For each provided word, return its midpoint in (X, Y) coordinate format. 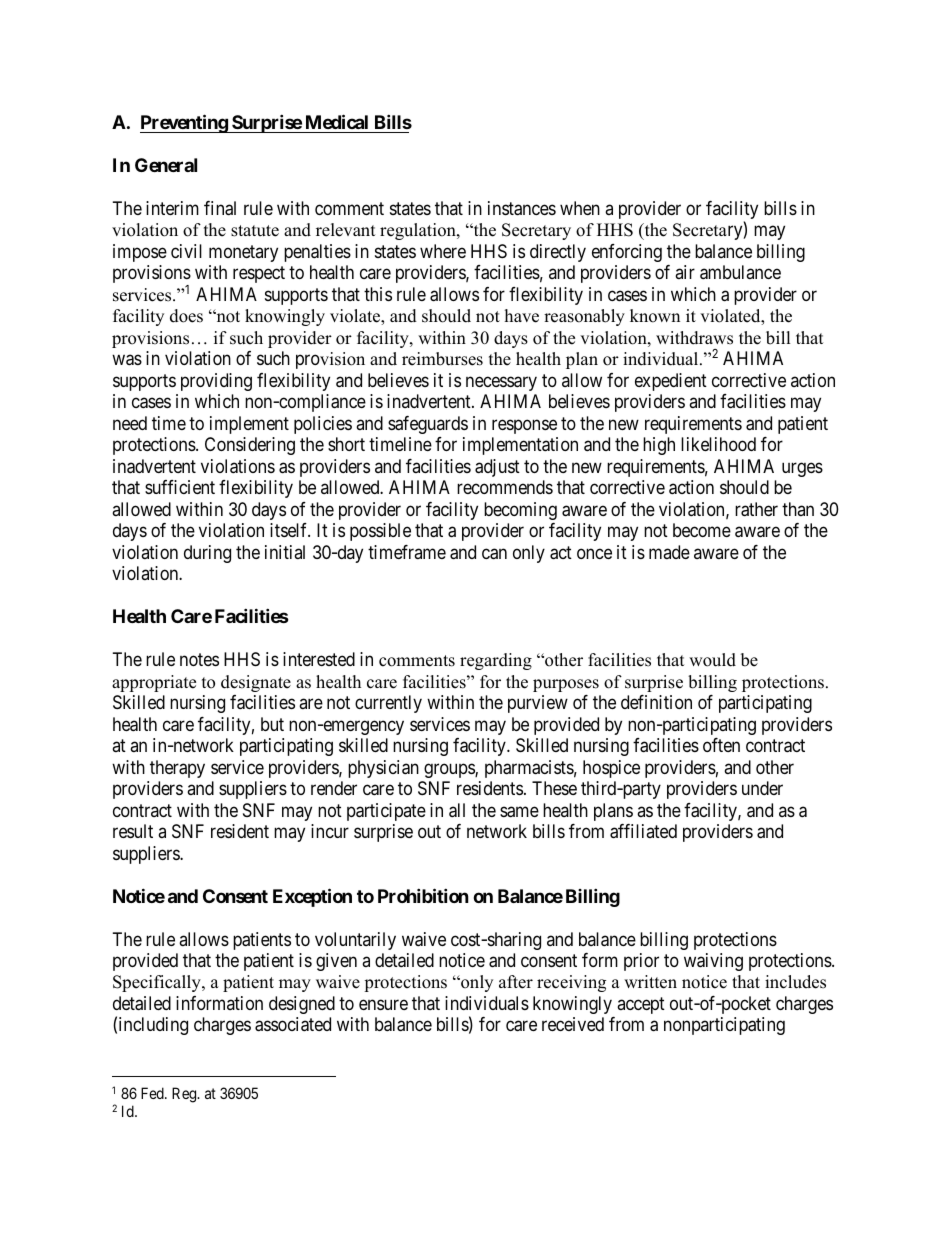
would (712, 660)
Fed (153, 1093)
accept (641, 1005)
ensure (383, 1004)
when (580, 208)
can (494, 554)
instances (522, 208)
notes (199, 659)
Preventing (184, 123)
